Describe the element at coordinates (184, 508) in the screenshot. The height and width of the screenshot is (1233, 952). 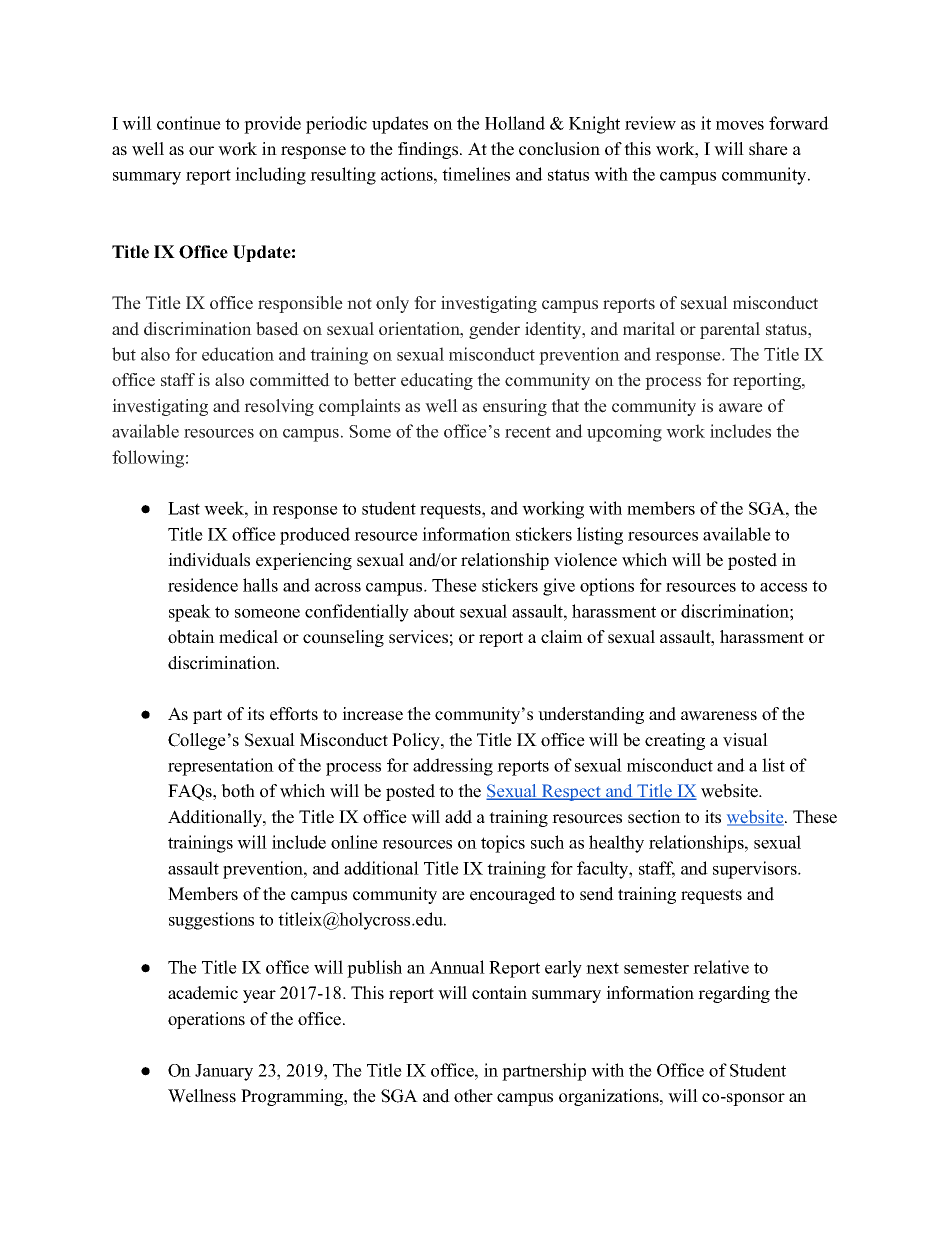
I see `Last` at that location.
